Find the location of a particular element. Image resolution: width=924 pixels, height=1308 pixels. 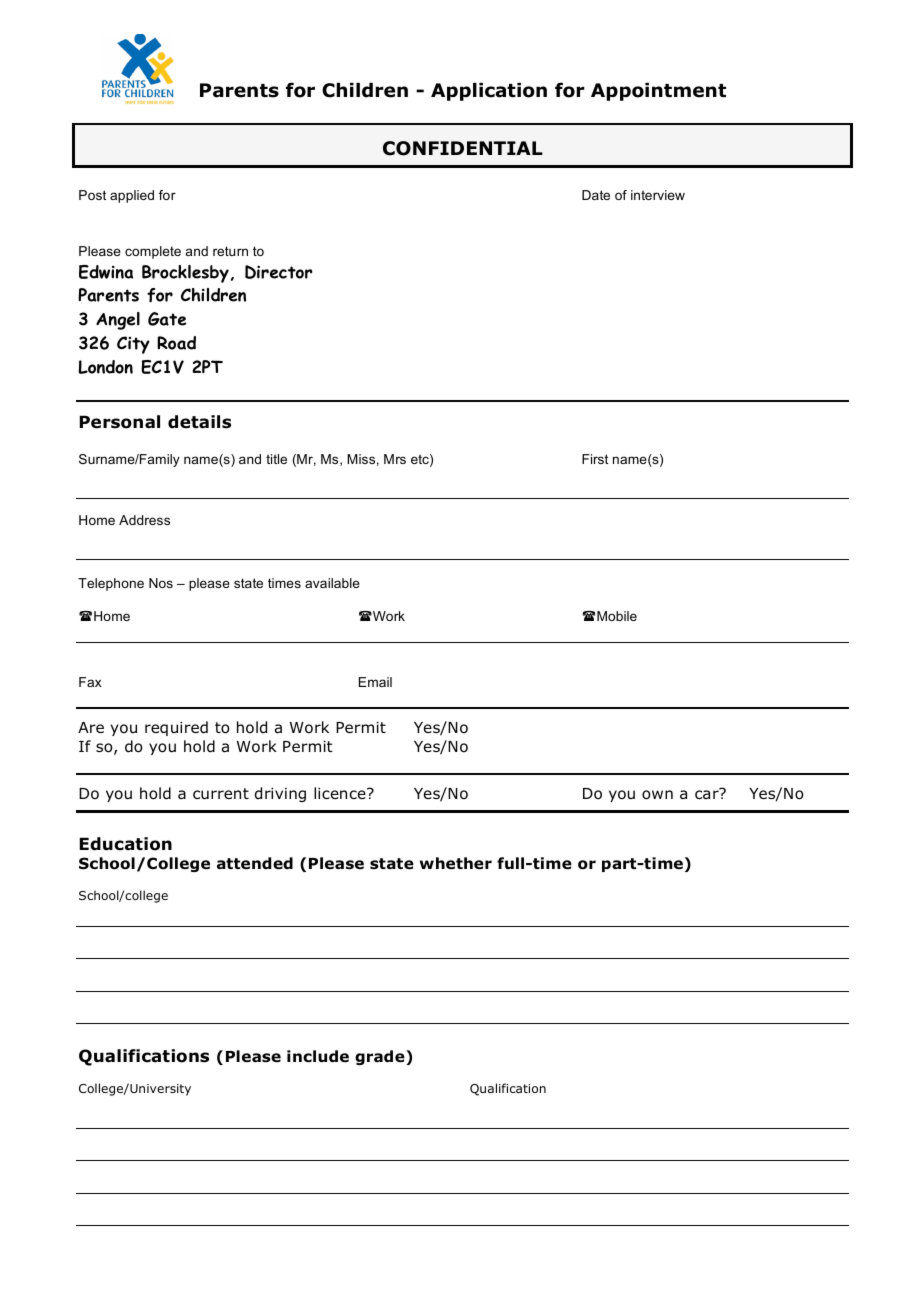

include is located at coordinates (318, 1056).
